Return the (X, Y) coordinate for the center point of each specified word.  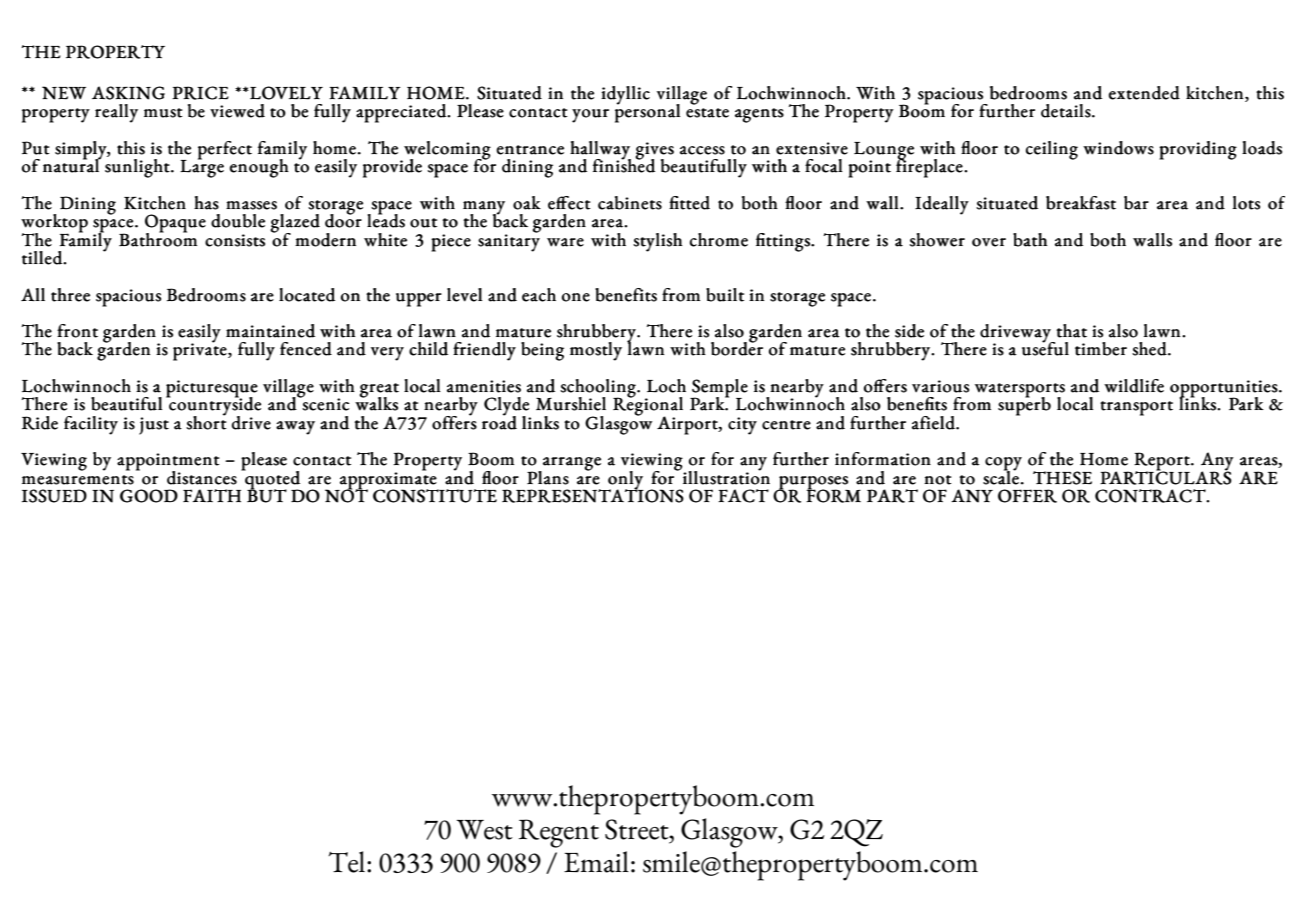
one (576, 297)
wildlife (1134, 386)
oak (527, 203)
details (1067, 111)
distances (202, 478)
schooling (599, 389)
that (1071, 331)
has (206, 203)
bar (1136, 203)
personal (647, 112)
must (163, 113)
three (70, 295)
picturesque (212, 390)
